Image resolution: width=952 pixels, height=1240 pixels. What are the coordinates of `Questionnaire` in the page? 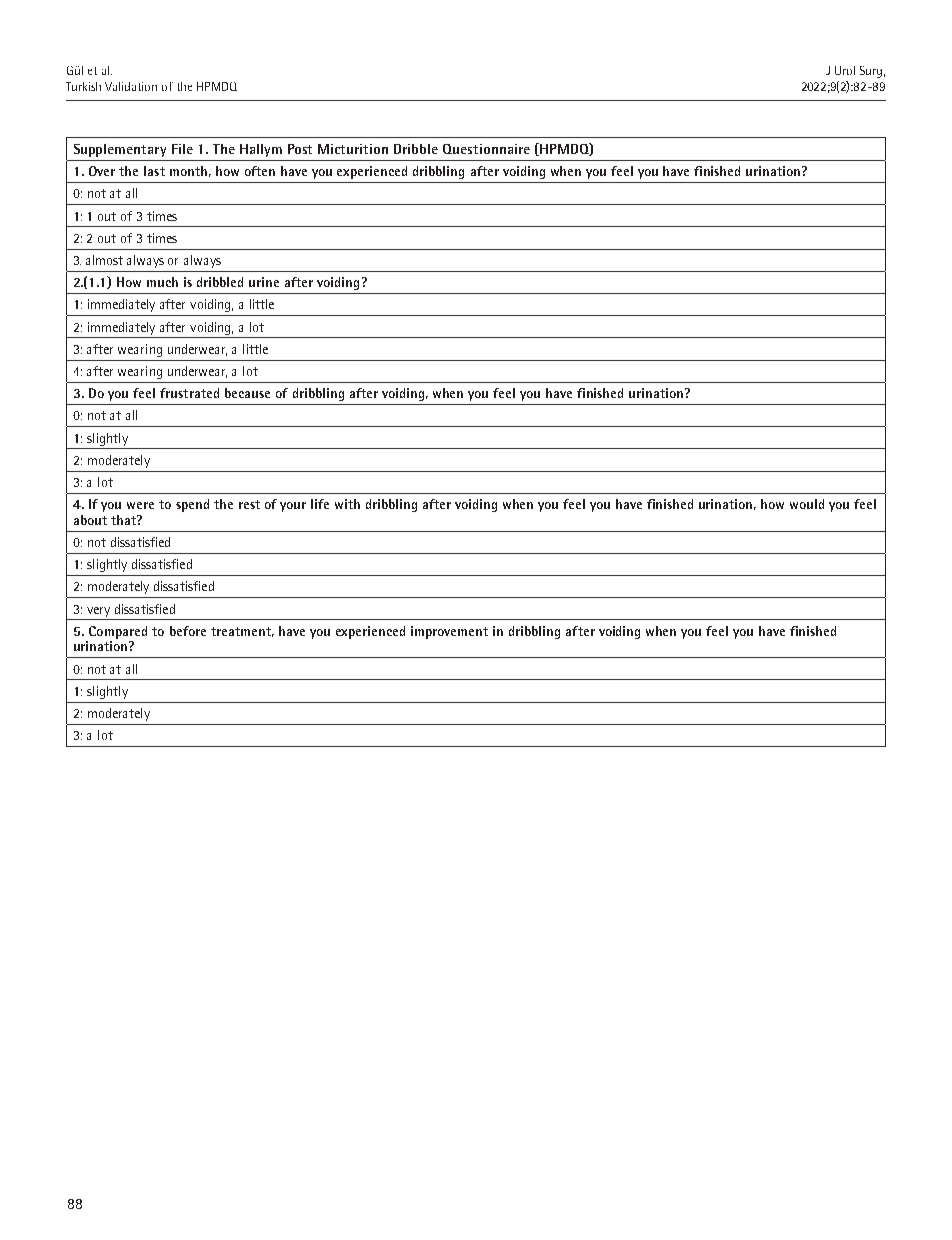 It's located at (486, 149).
